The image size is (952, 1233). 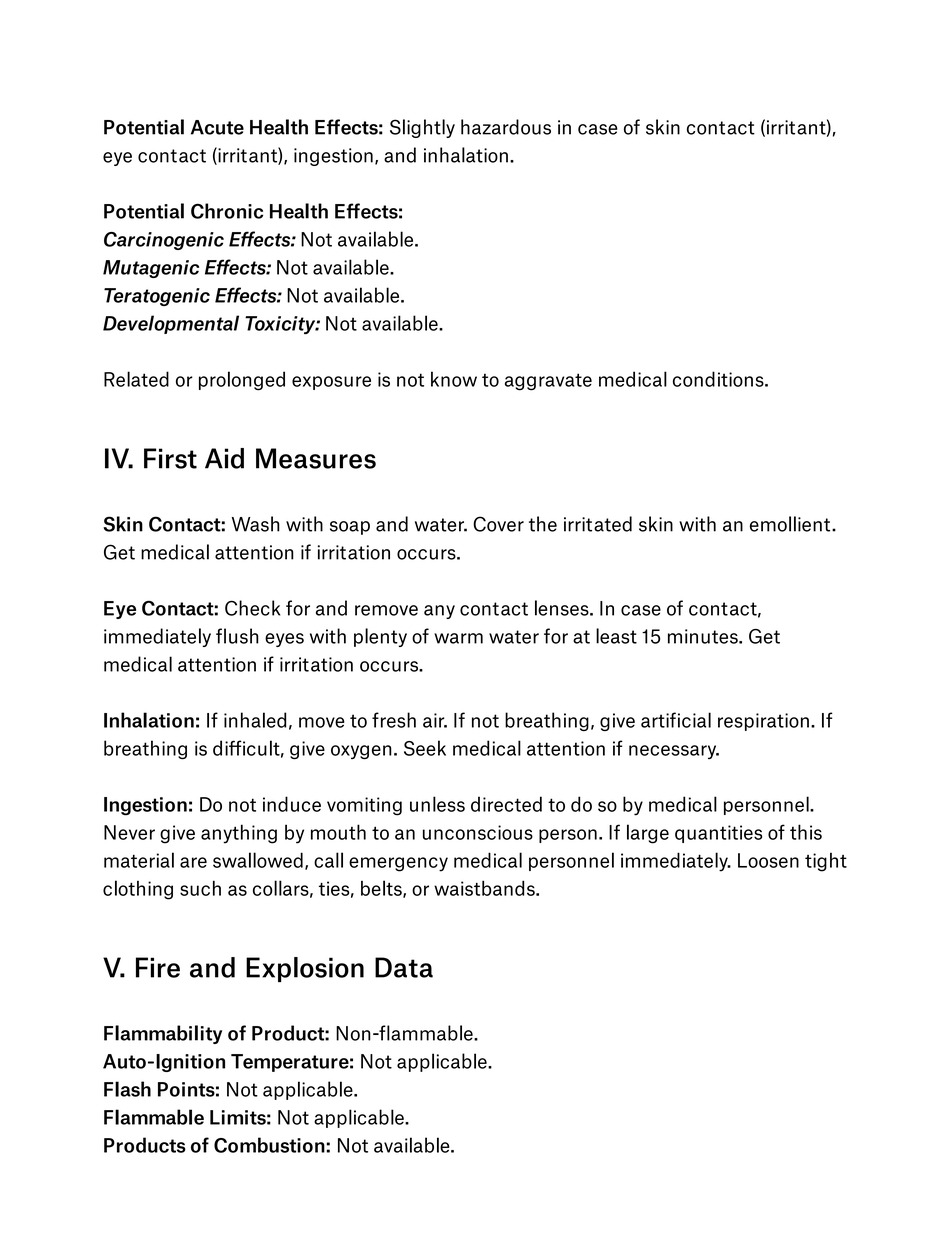 What do you see at coordinates (719, 379) in the screenshot?
I see `conditions` at bounding box center [719, 379].
